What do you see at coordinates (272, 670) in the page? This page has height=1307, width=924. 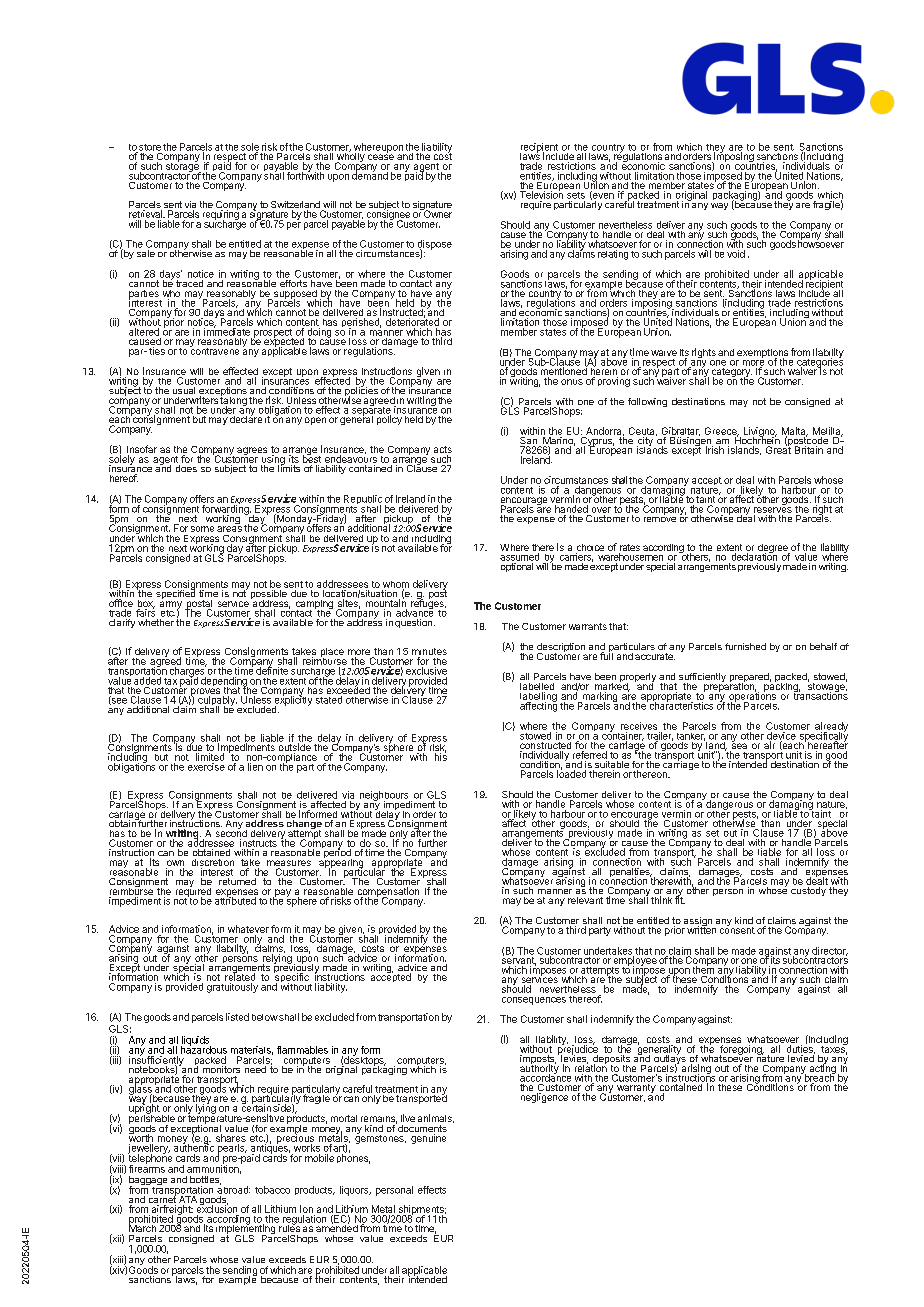 I see `definite` at bounding box center [272, 670].
